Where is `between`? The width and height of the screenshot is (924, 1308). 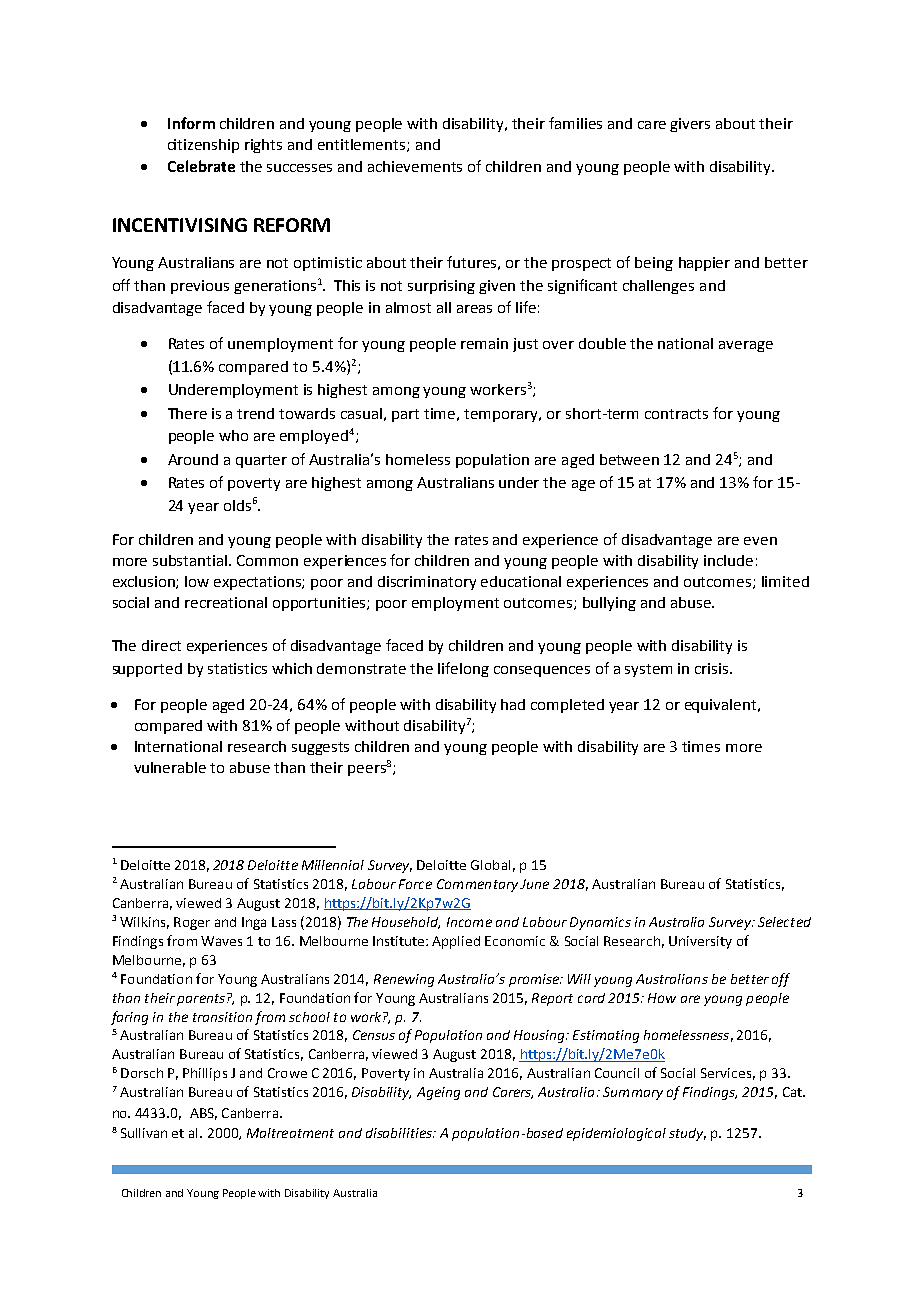
between is located at coordinates (629, 459).
